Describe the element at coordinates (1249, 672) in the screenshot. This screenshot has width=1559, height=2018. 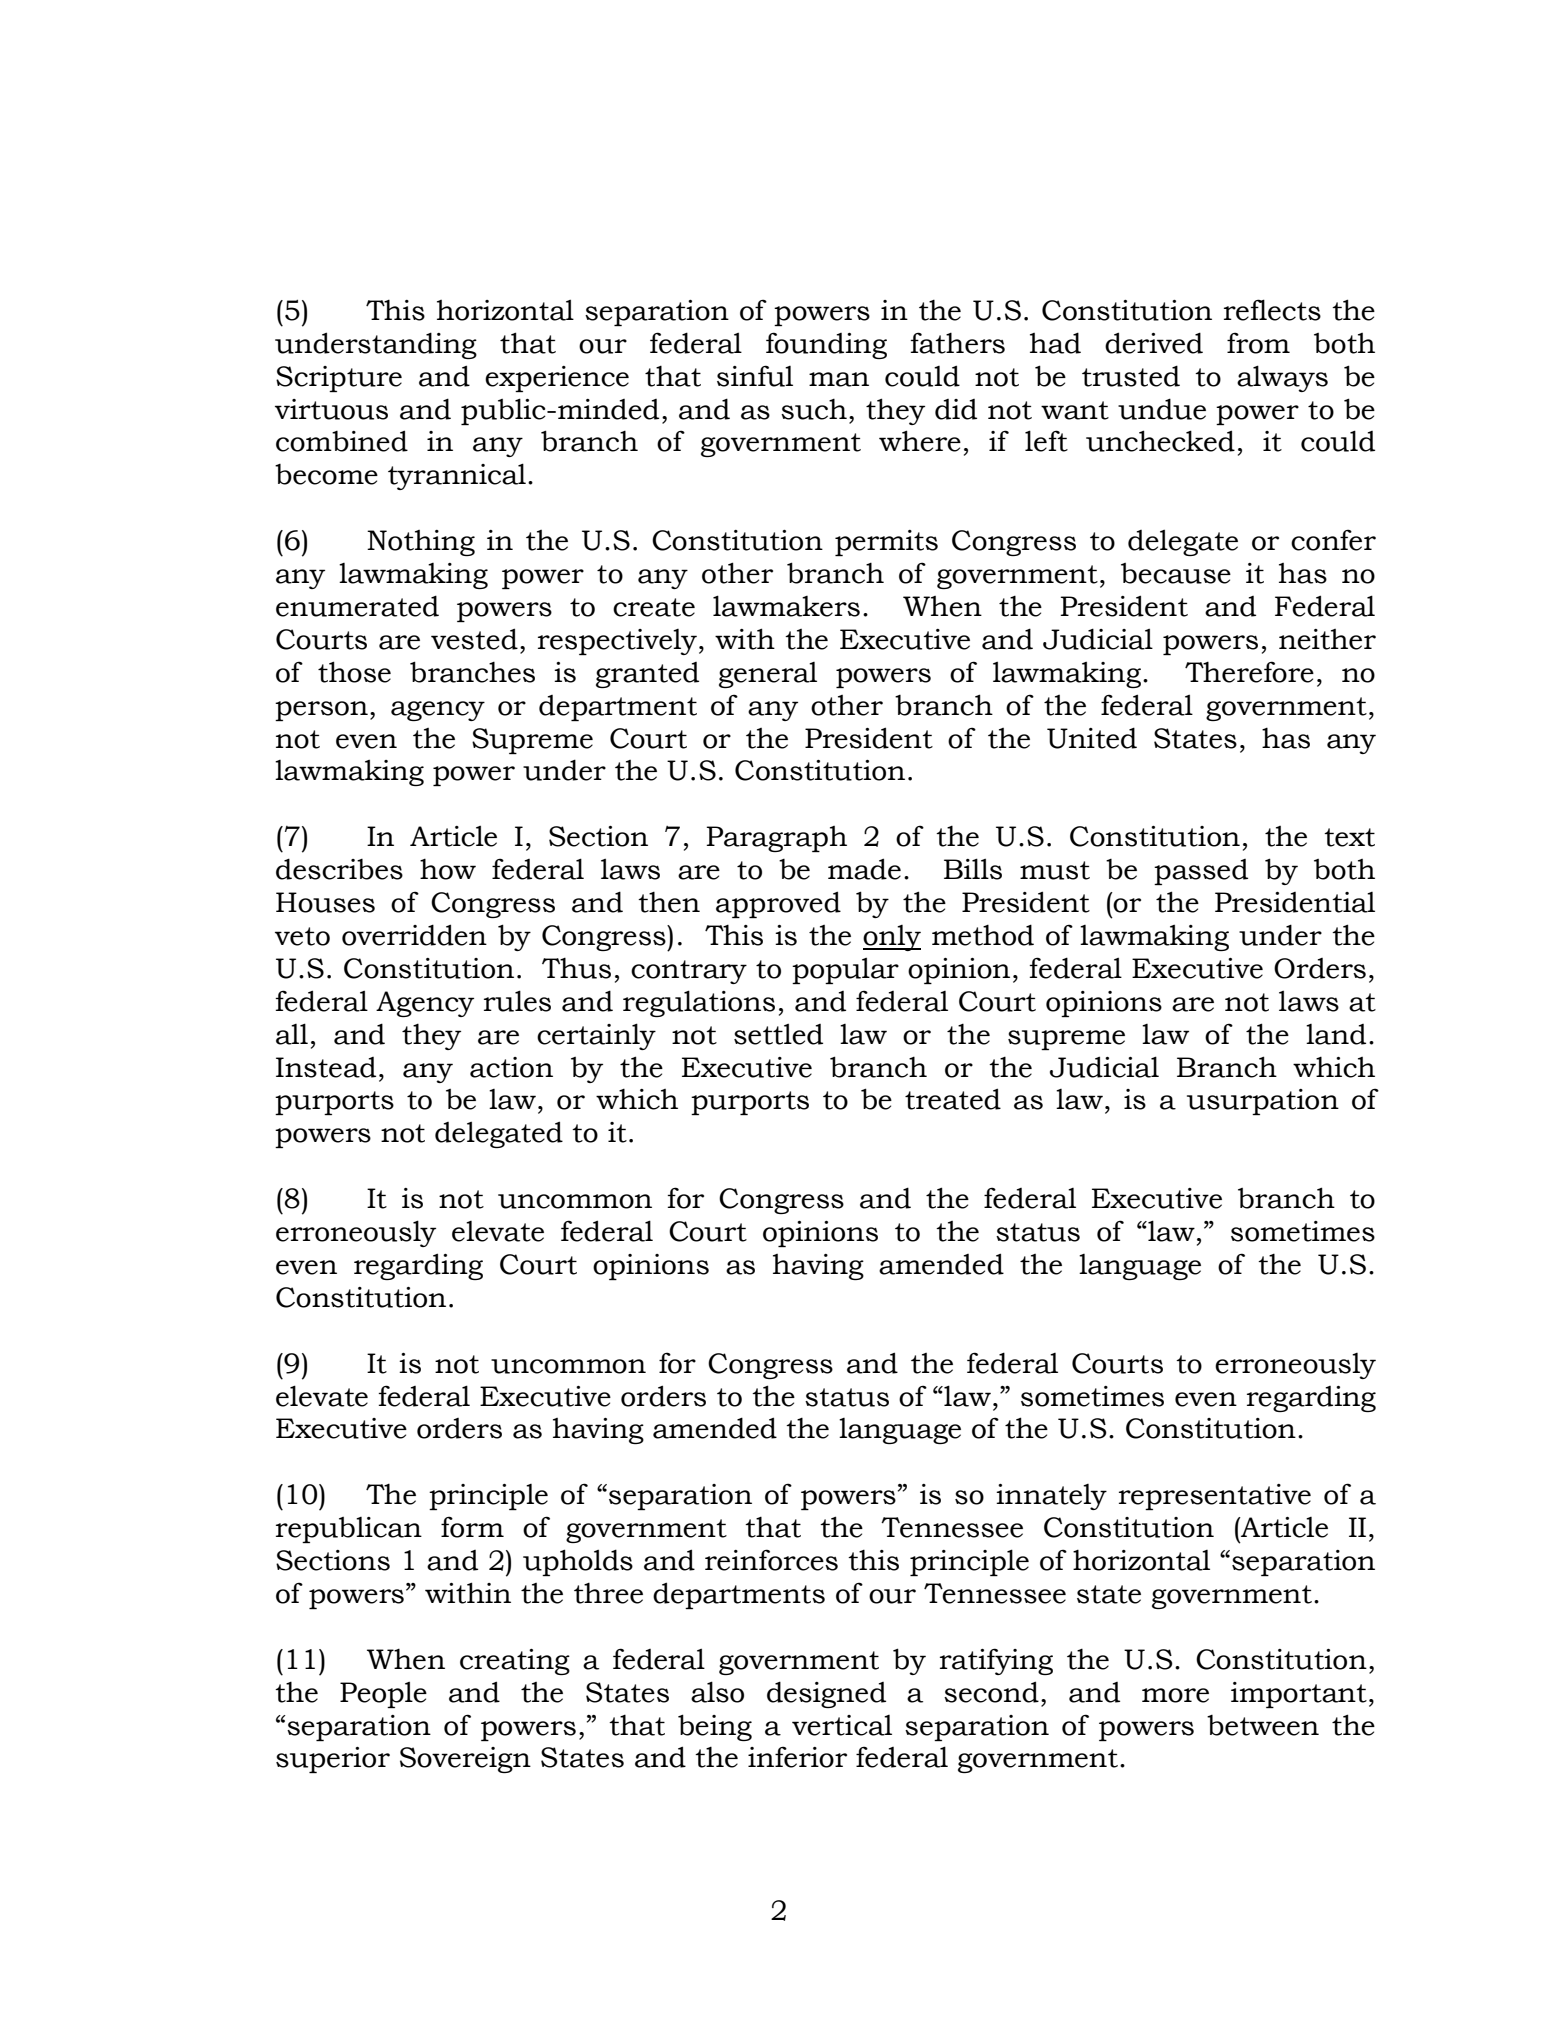
I see `Therefore` at that location.
